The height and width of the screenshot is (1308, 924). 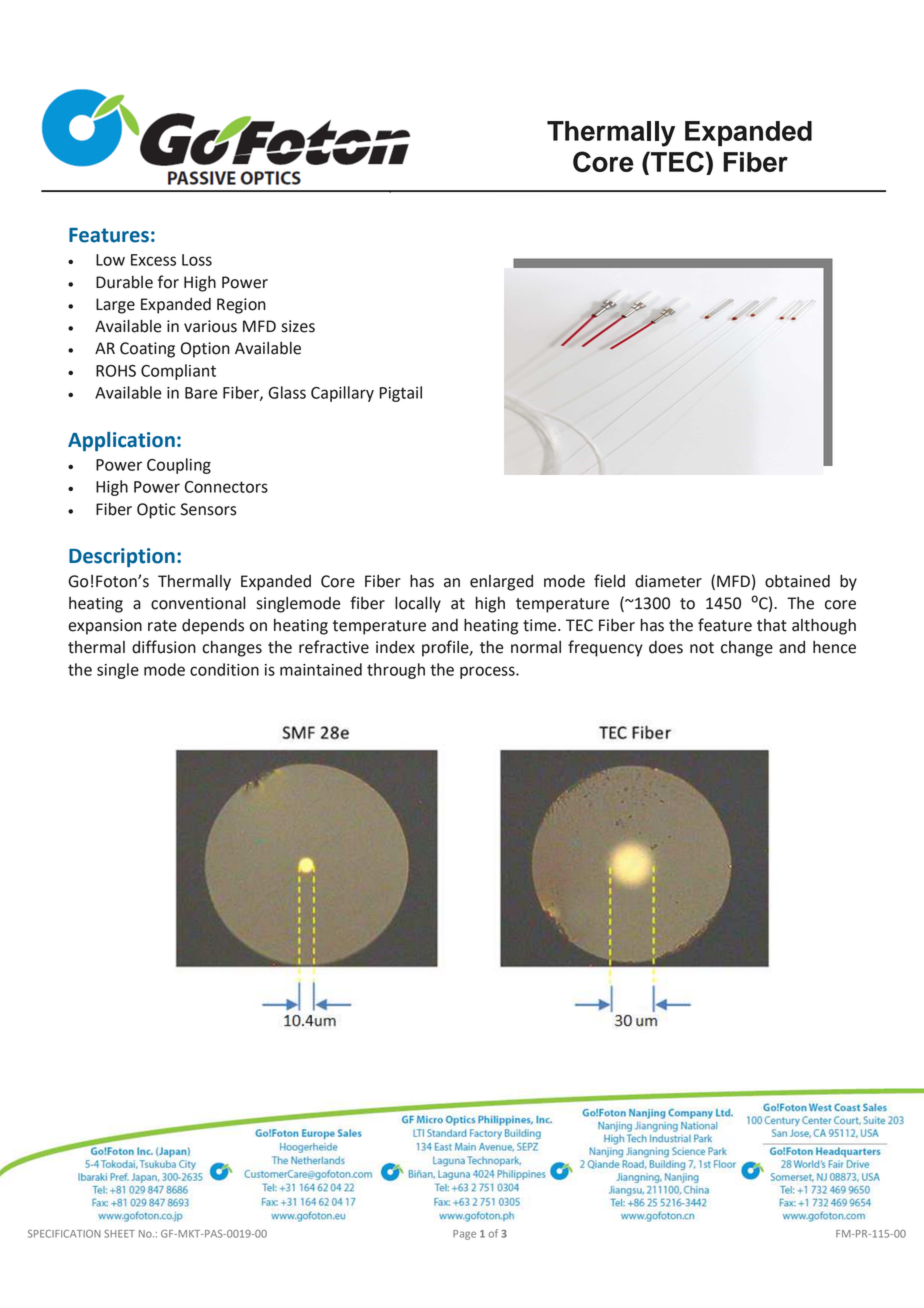 I want to click on Optic, so click(x=156, y=511).
